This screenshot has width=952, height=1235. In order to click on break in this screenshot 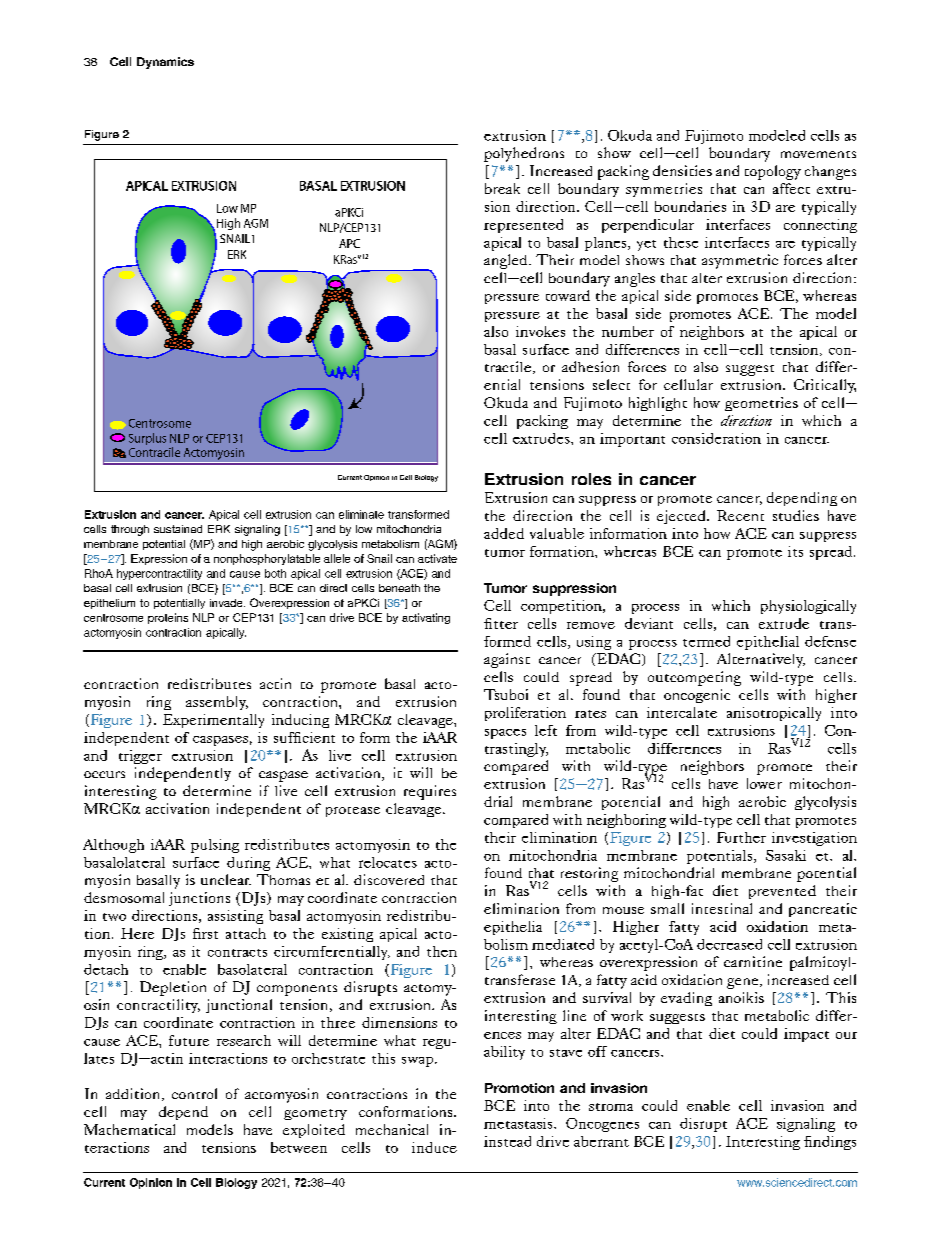, I will do `click(502, 188)`.
